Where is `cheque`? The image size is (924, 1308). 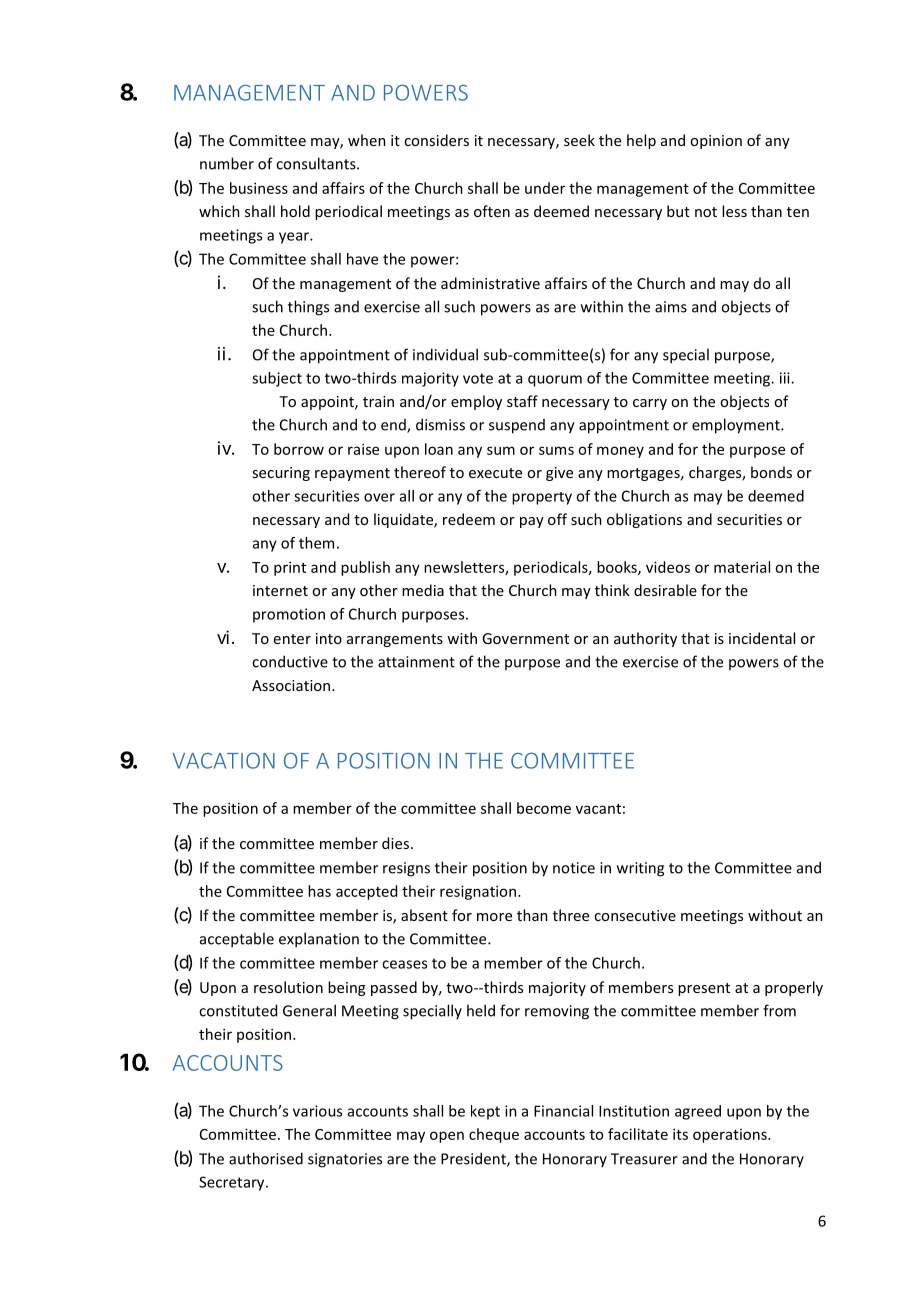
cheque is located at coordinates (494, 1135).
